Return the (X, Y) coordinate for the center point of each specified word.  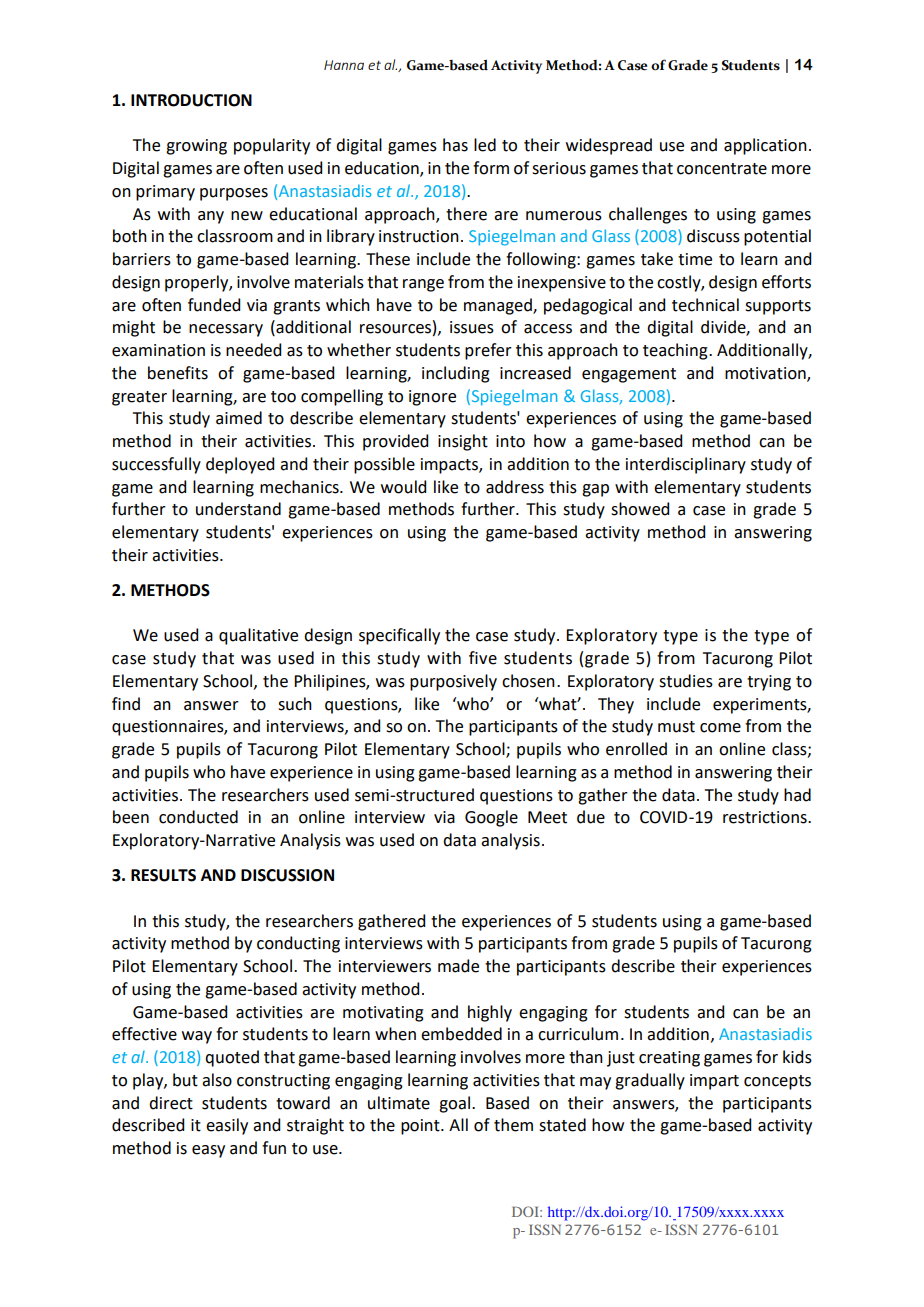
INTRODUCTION (191, 100)
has (455, 145)
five (483, 658)
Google (491, 818)
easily (227, 1126)
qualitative (258, 636)
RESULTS (163, 875)
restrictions (766, 817)
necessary (226, 330)
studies (686, 681)
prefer (488, 351)
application (765, 146)
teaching (676, 351)
